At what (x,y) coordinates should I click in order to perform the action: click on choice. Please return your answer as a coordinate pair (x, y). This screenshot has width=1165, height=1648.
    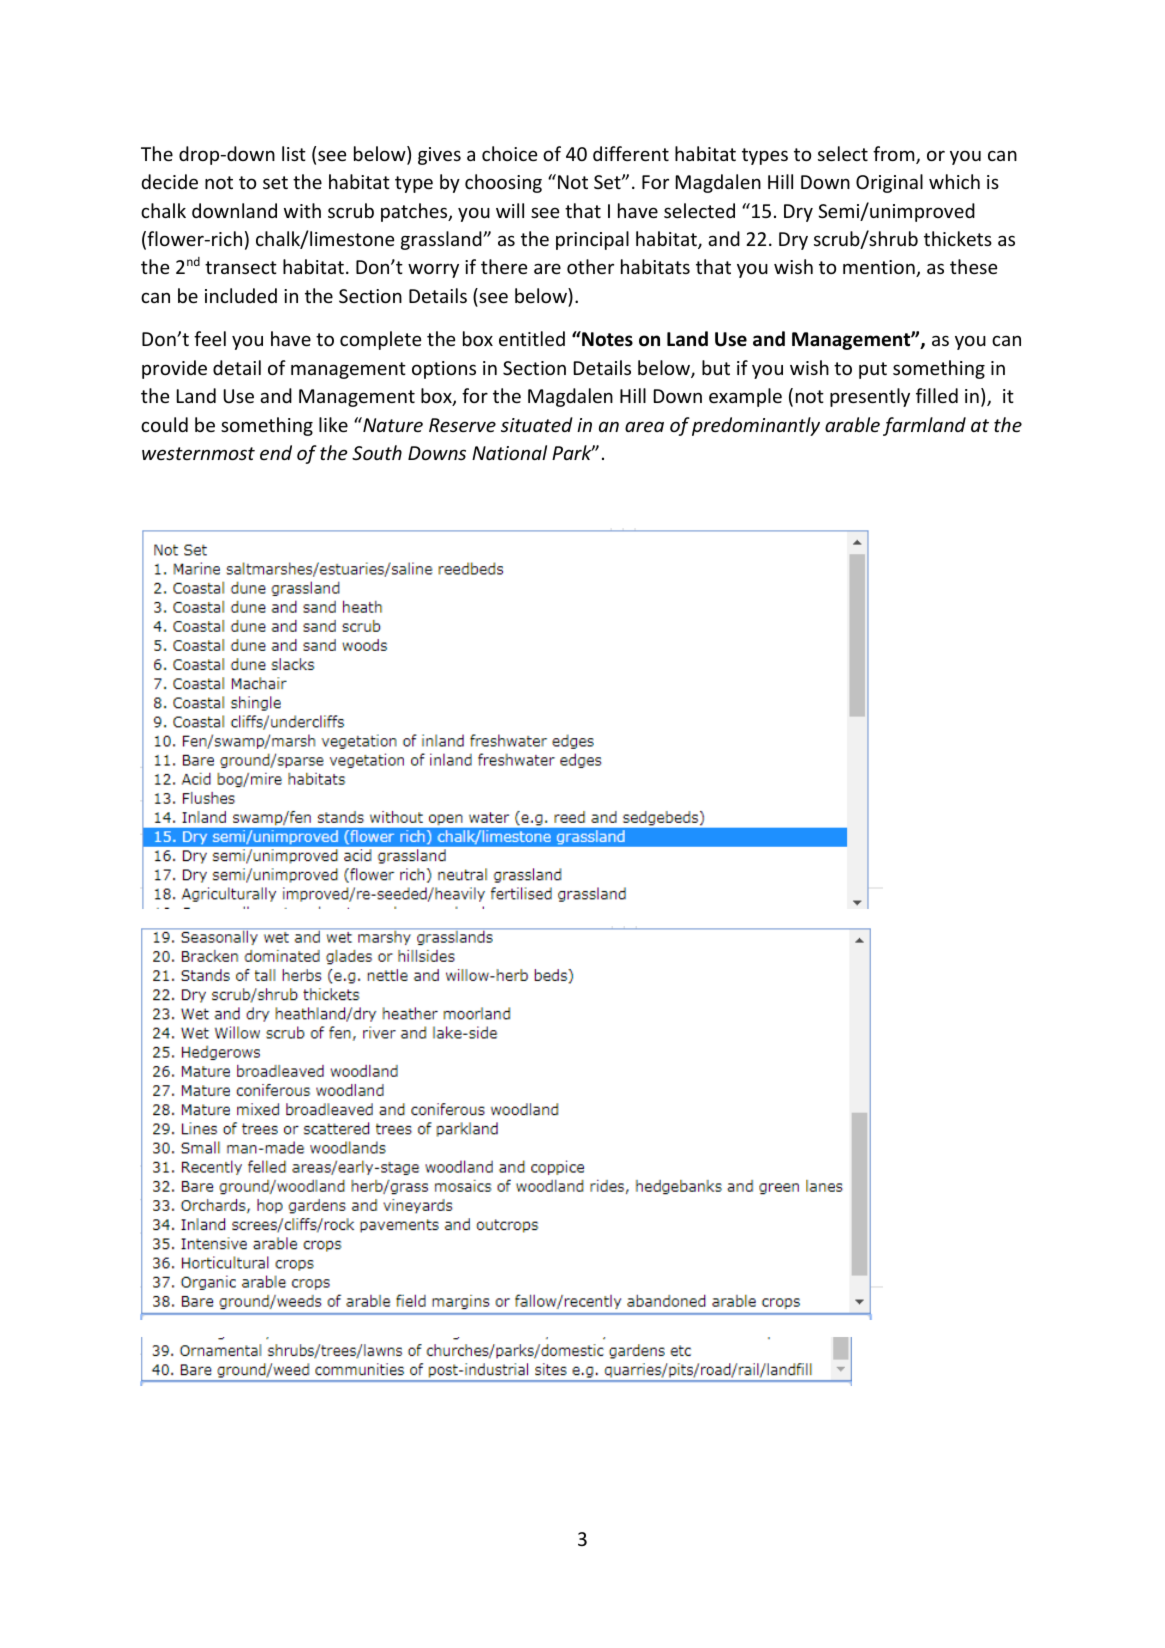
    Looking at the image, I should click on (509, 153).
